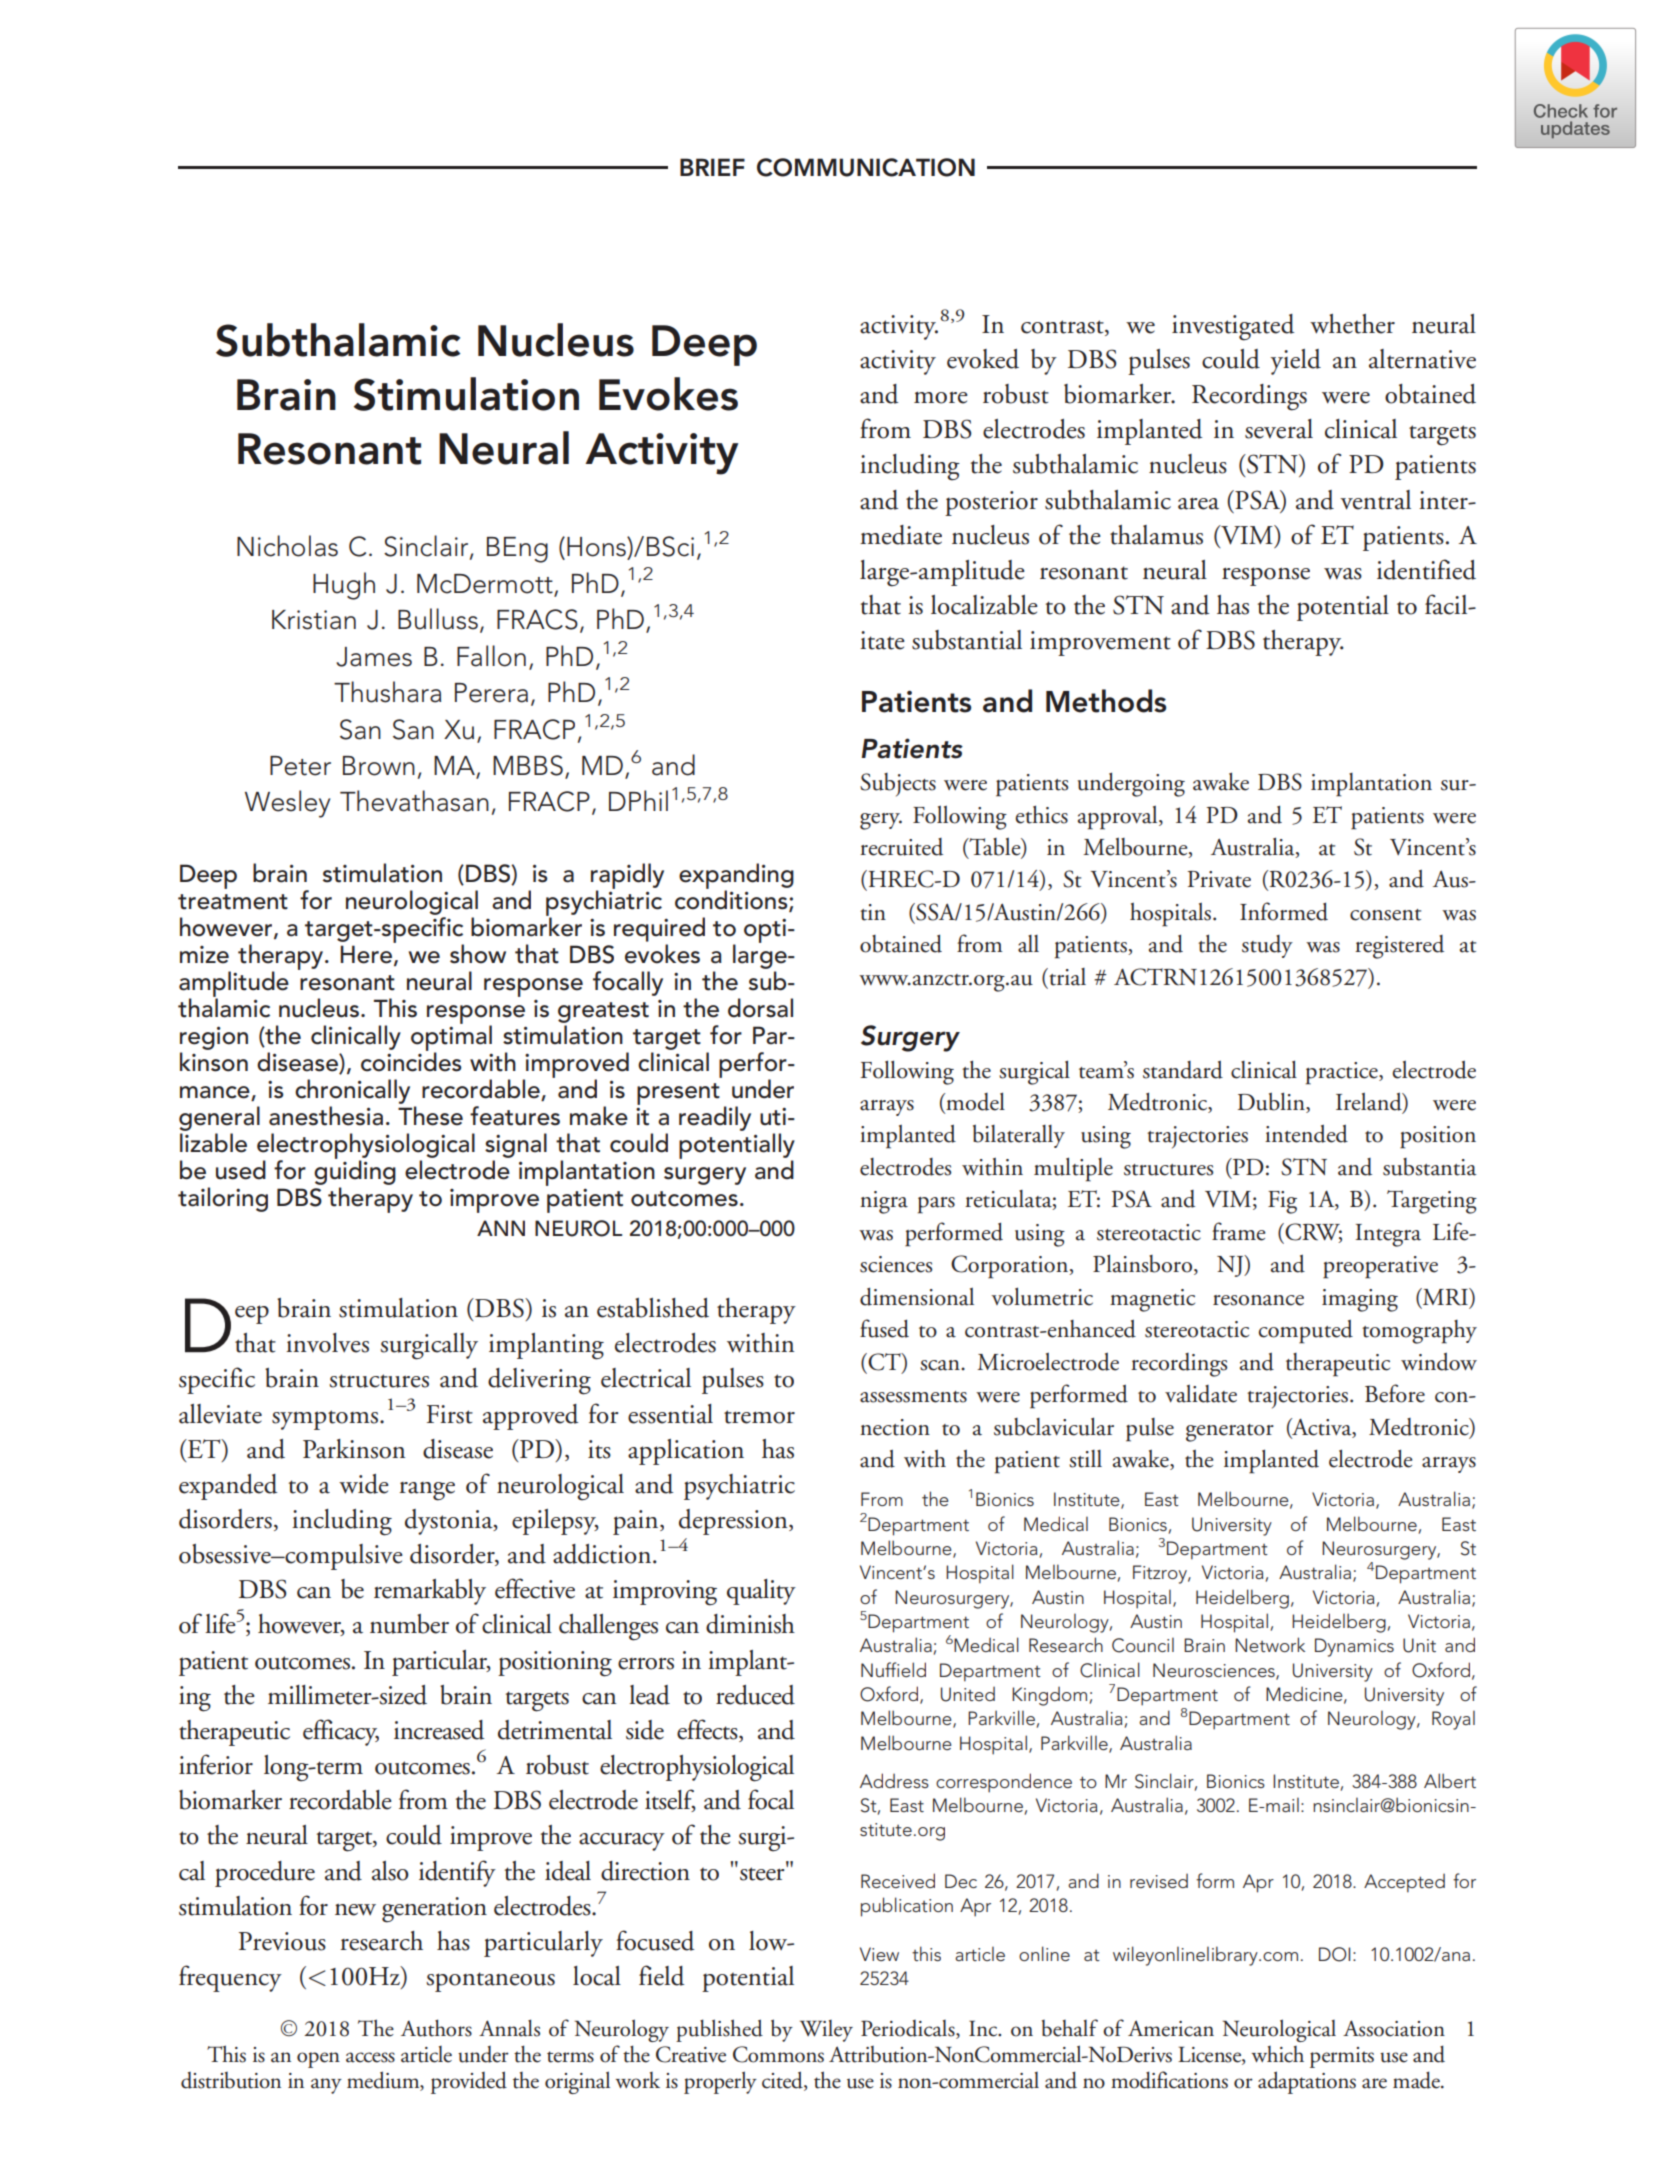 This image has height=2166, width=1655. Describe the element at coordinates (712, 167) in the image. I see `BRIEF` at that location.
